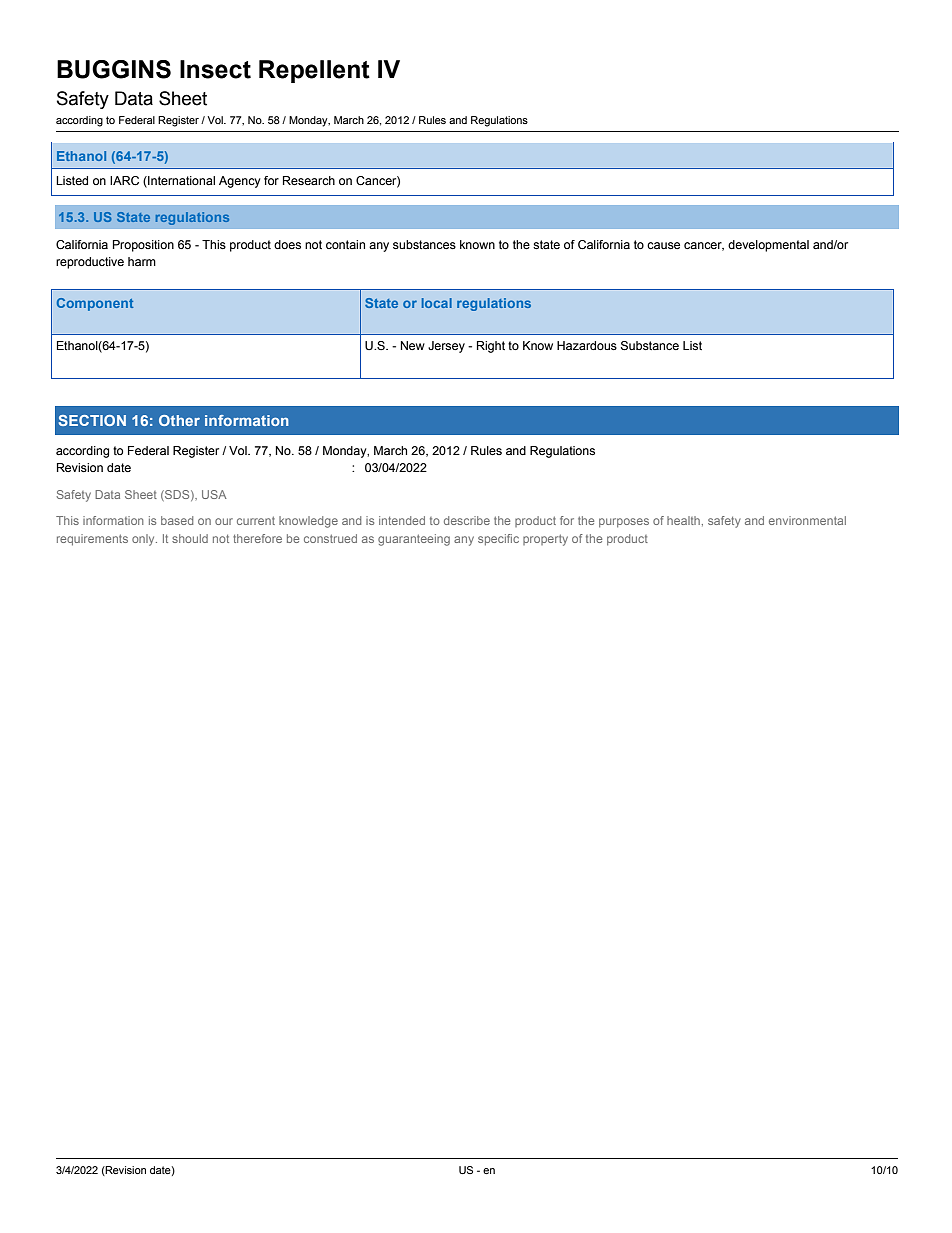  What do you see at coordinates (467, 520) in the page?
I see `describe` at bounding box center [467, 520].
